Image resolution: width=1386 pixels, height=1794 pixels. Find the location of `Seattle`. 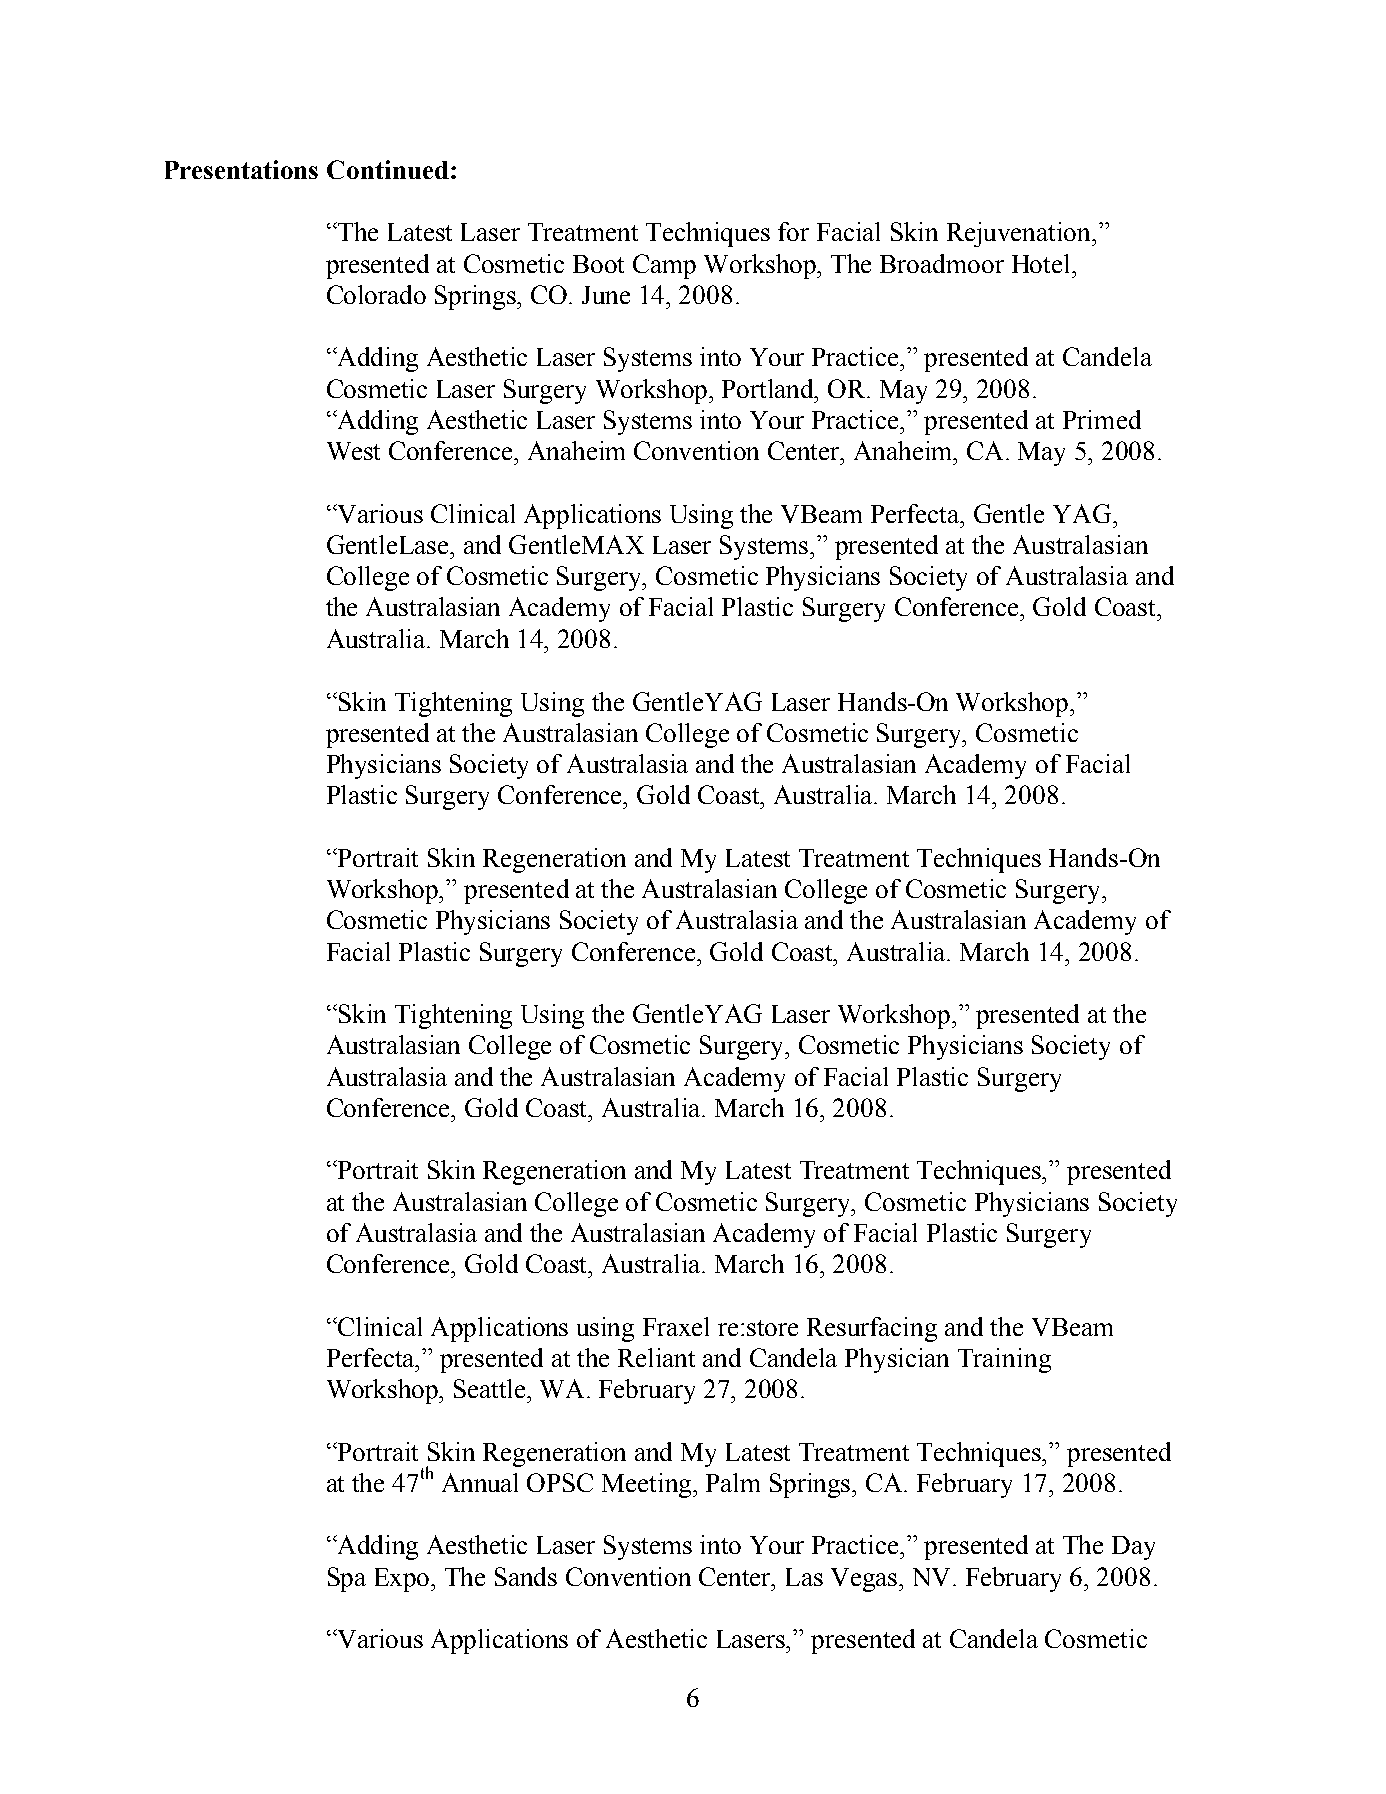

Seattle is located at coordinates (491, 1388).
